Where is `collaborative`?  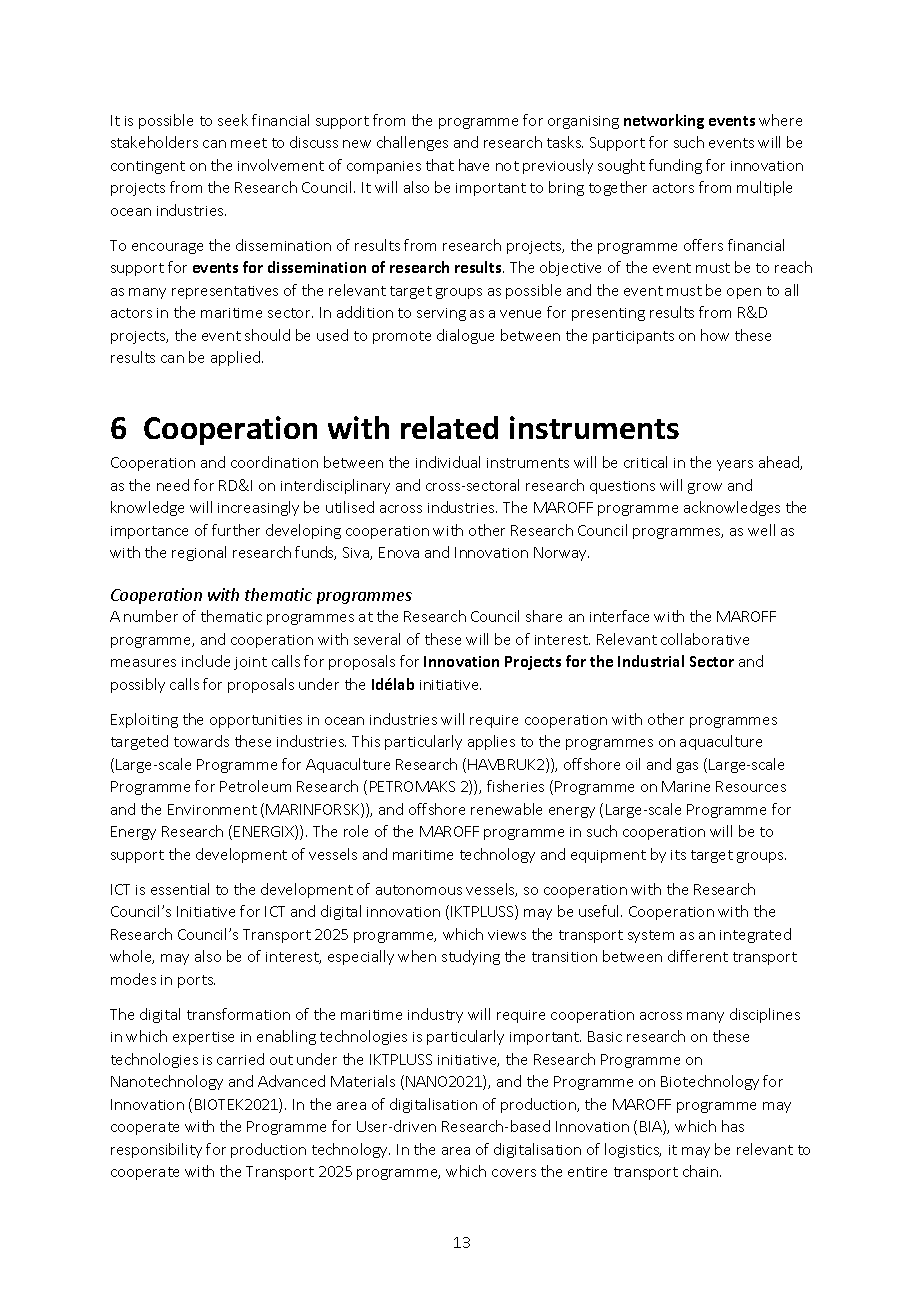
collaborative is located at coordinates (705, 639).
